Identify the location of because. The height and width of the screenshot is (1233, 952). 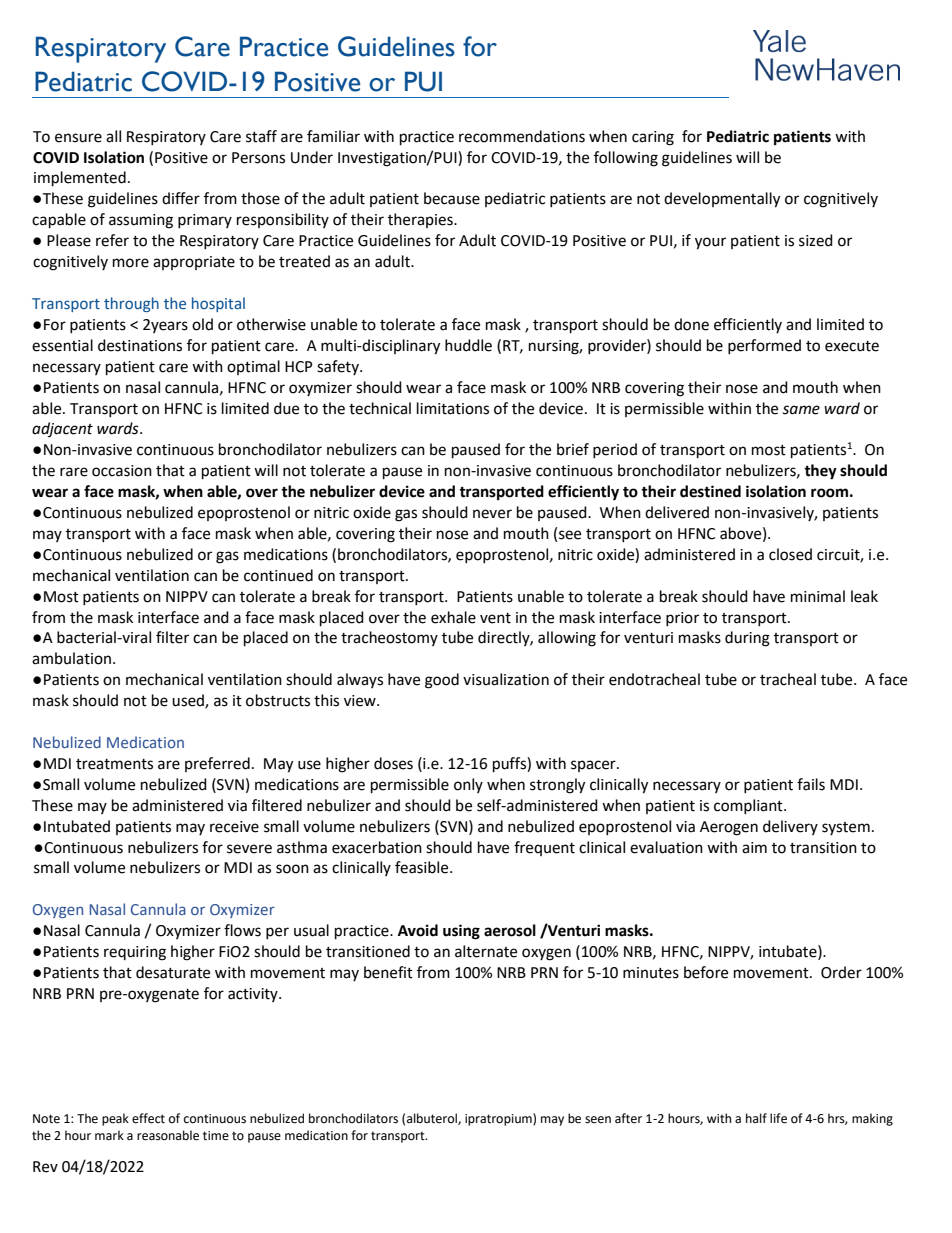
(452, 198).
